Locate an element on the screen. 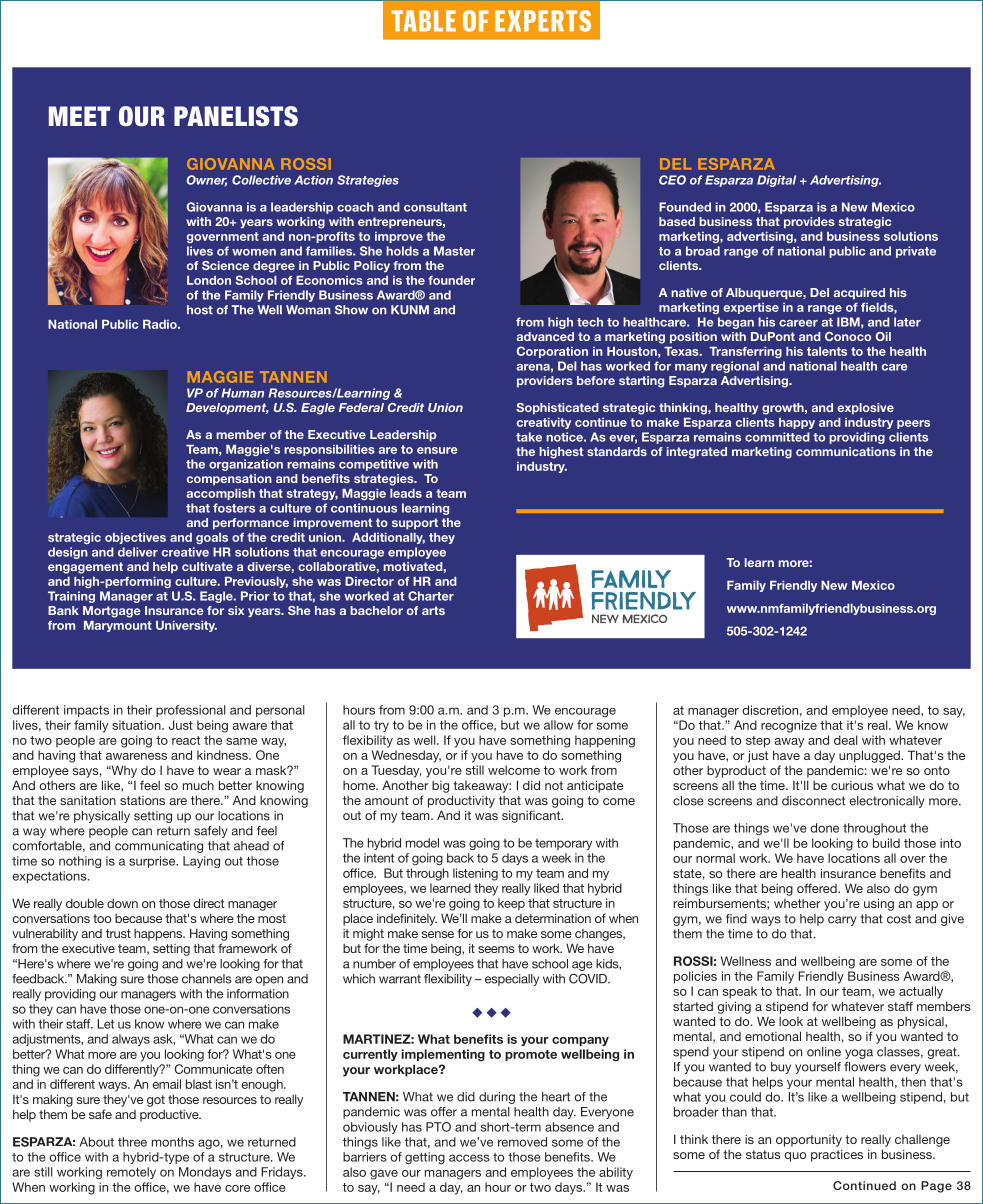 Image resolution: width=983 pixels, height=1204 pixels. communications is located at coordinates (846, 451).
